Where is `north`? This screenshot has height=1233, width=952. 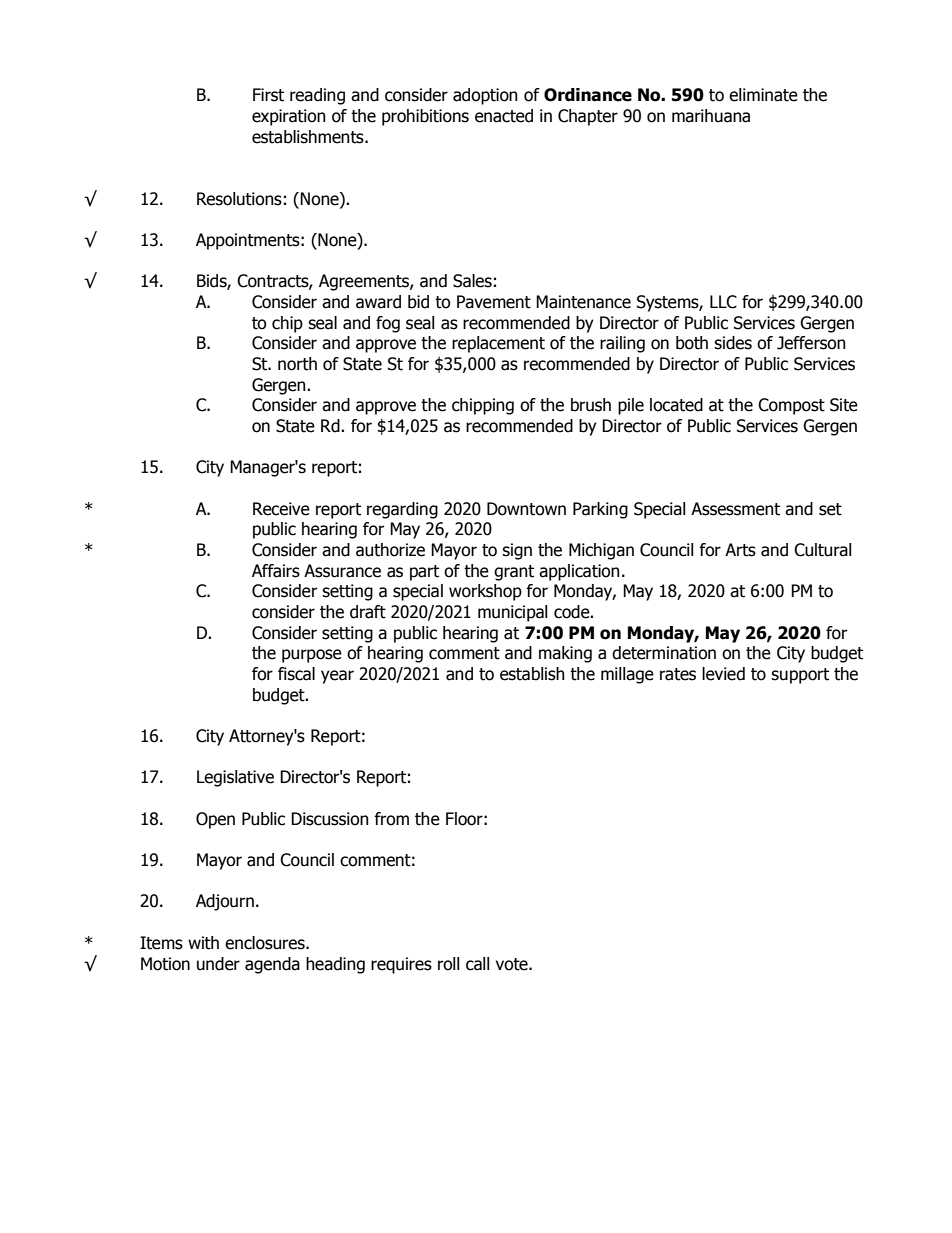 north is located at coordinates (297, 364).
